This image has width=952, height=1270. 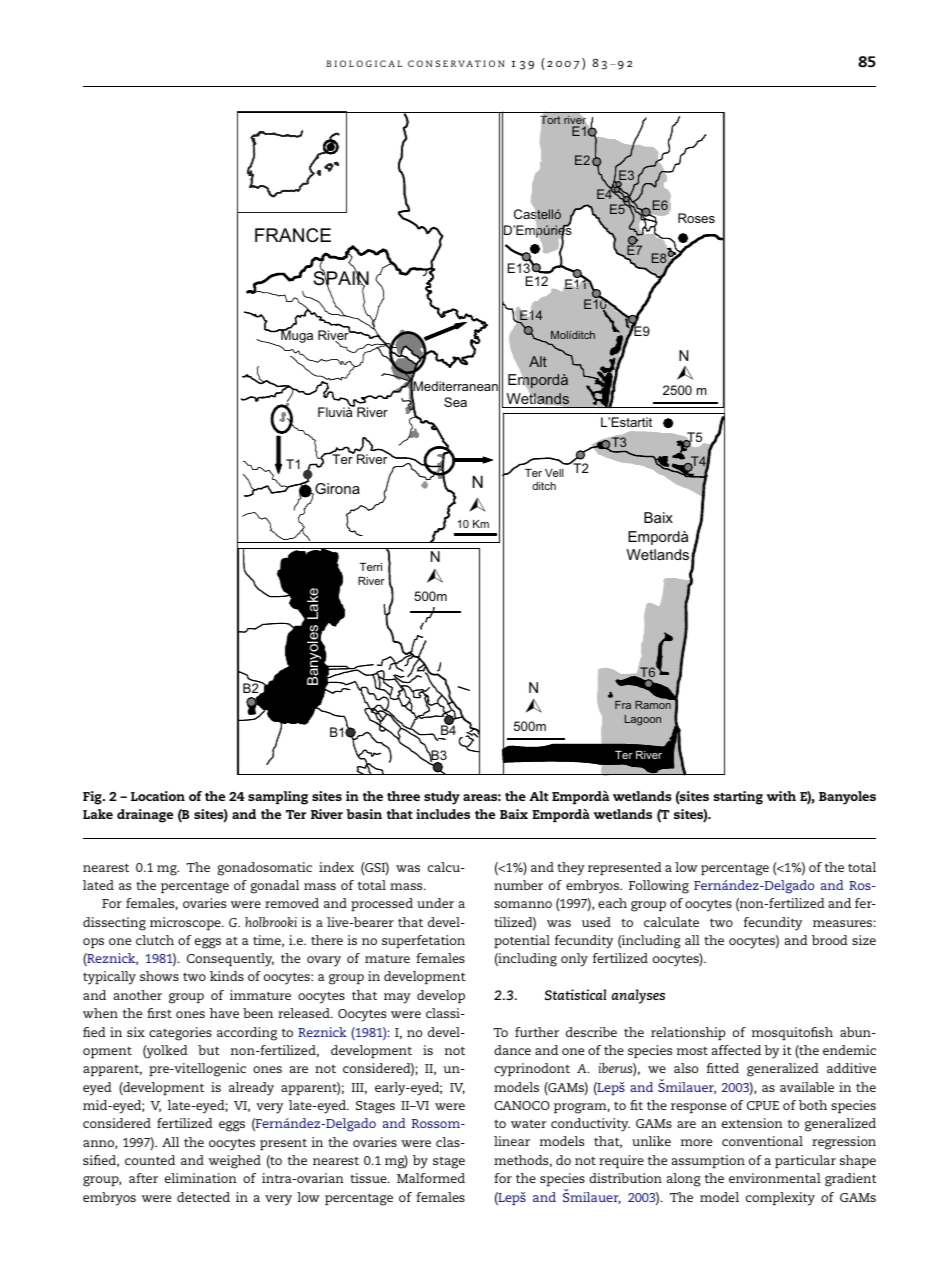 I want to click on Roses, so click(x=696, y=218).
